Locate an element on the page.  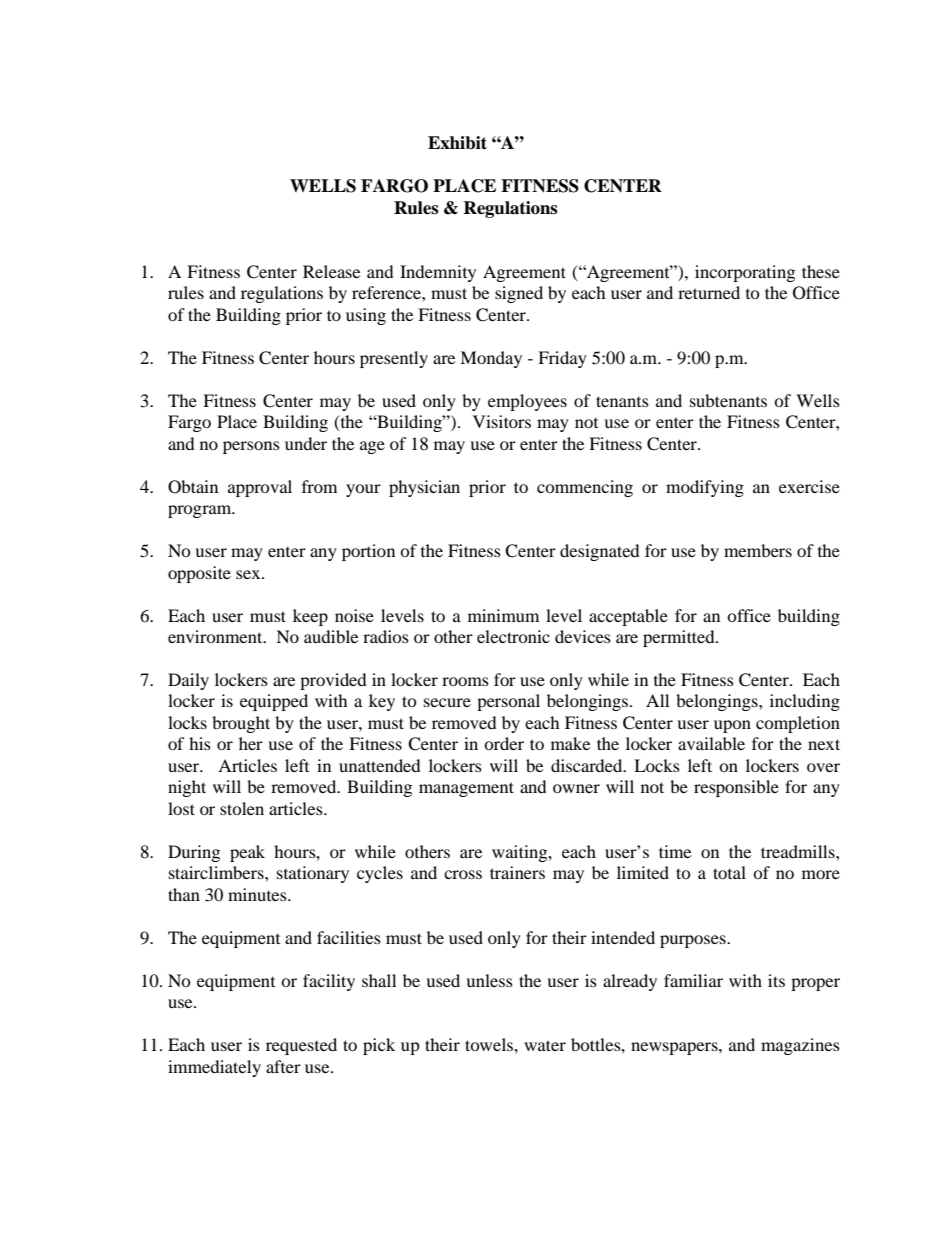
minimum is located at coordinates (503, 615).
